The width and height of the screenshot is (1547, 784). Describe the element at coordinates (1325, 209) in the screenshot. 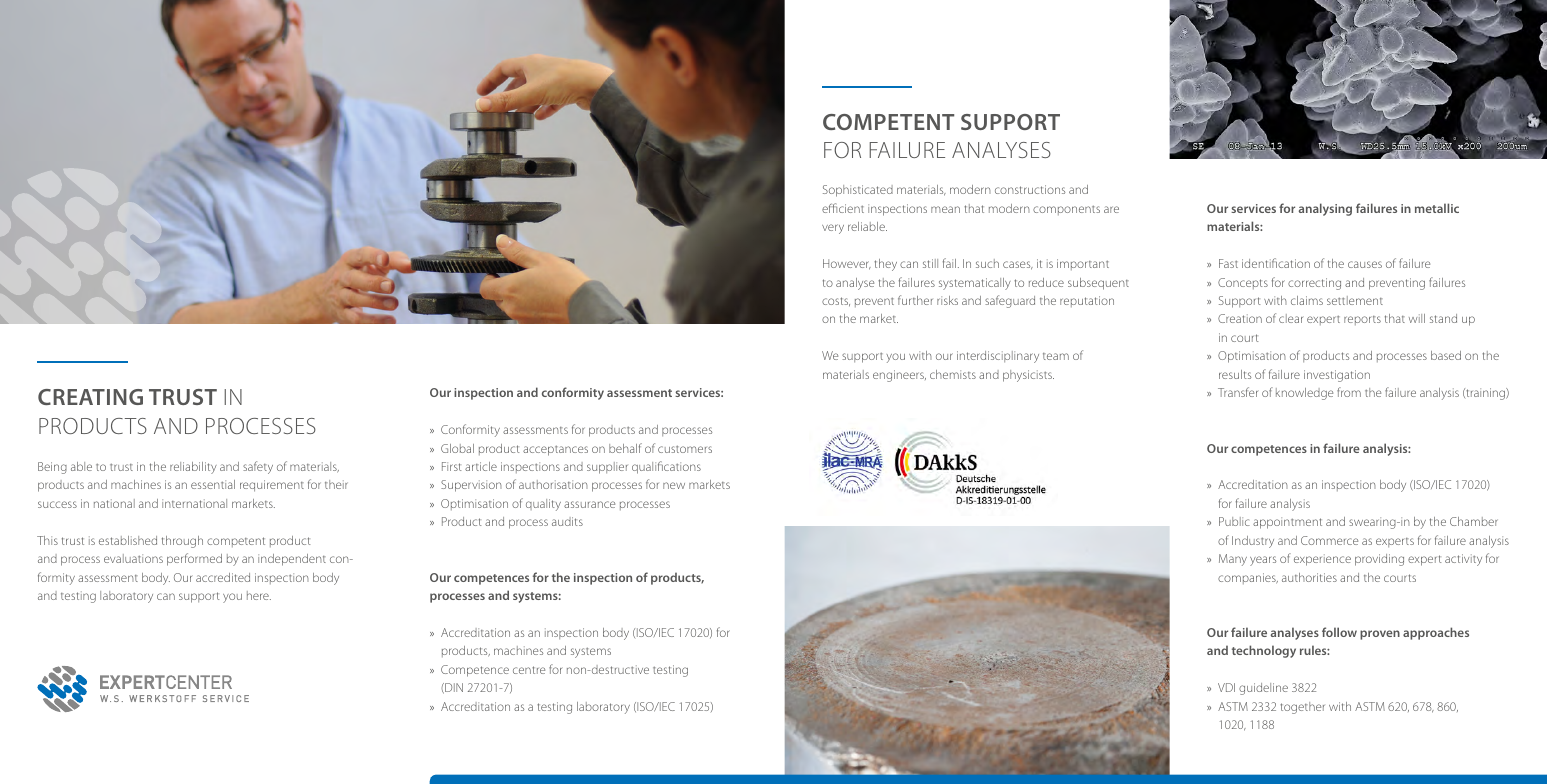

I see `analysing` at that location.
